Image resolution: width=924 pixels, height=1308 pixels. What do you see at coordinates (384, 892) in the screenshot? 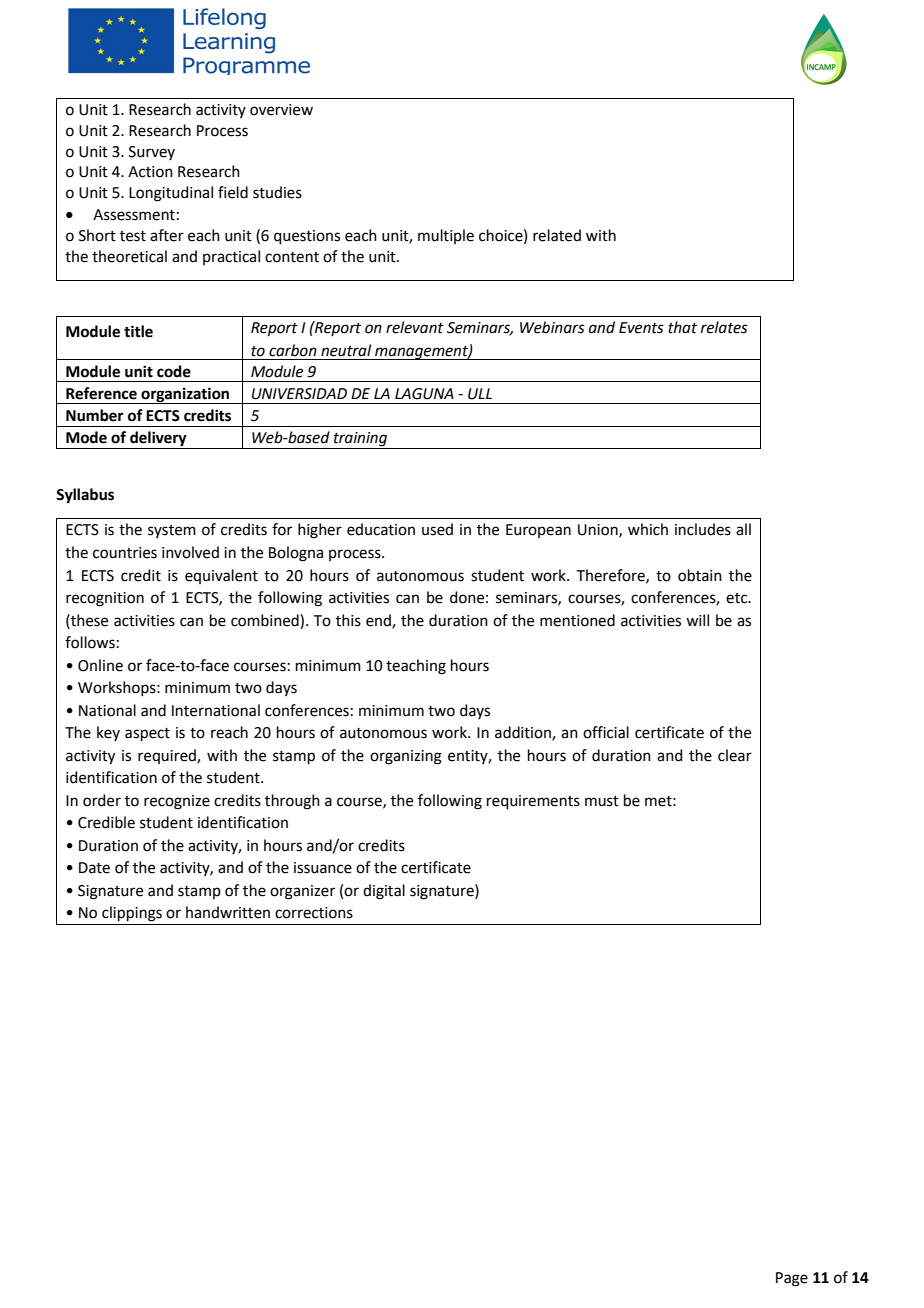
I see `digital` at bounding box center [384, 892].
